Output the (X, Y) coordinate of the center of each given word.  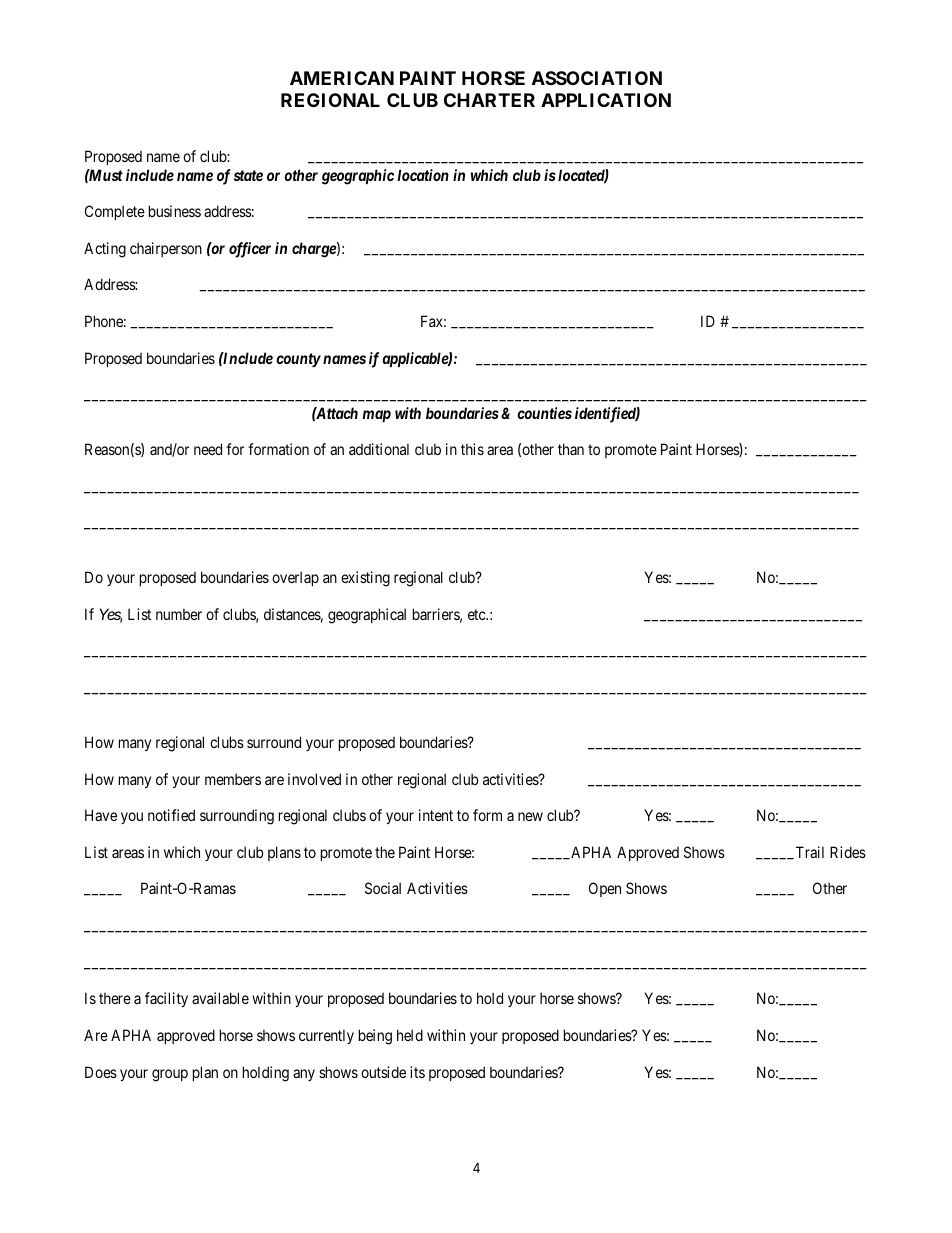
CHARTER (489, 100)
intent (436, 815)
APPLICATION (606, 100)
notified (171, 815)
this (472, 449)
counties (544, 413)
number (179, 614)
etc (477, 614)
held (410, 1035)
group (170, 1075)
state (248, 175)
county (298, 360)
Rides (848, 852)
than (571, 449)
